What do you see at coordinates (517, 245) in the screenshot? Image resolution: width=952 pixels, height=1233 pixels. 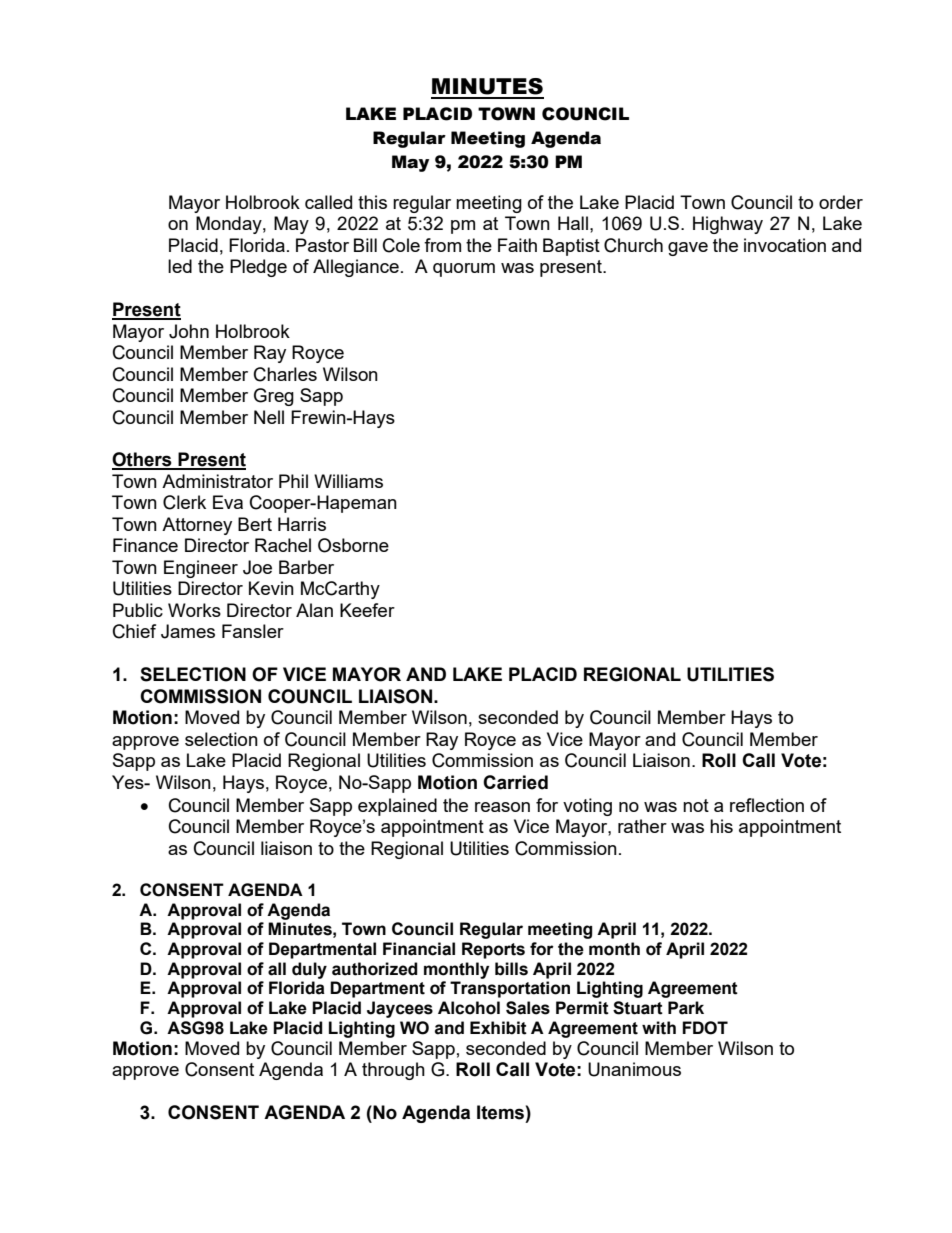 I see `Faith` at bounding box center [517, 245].
